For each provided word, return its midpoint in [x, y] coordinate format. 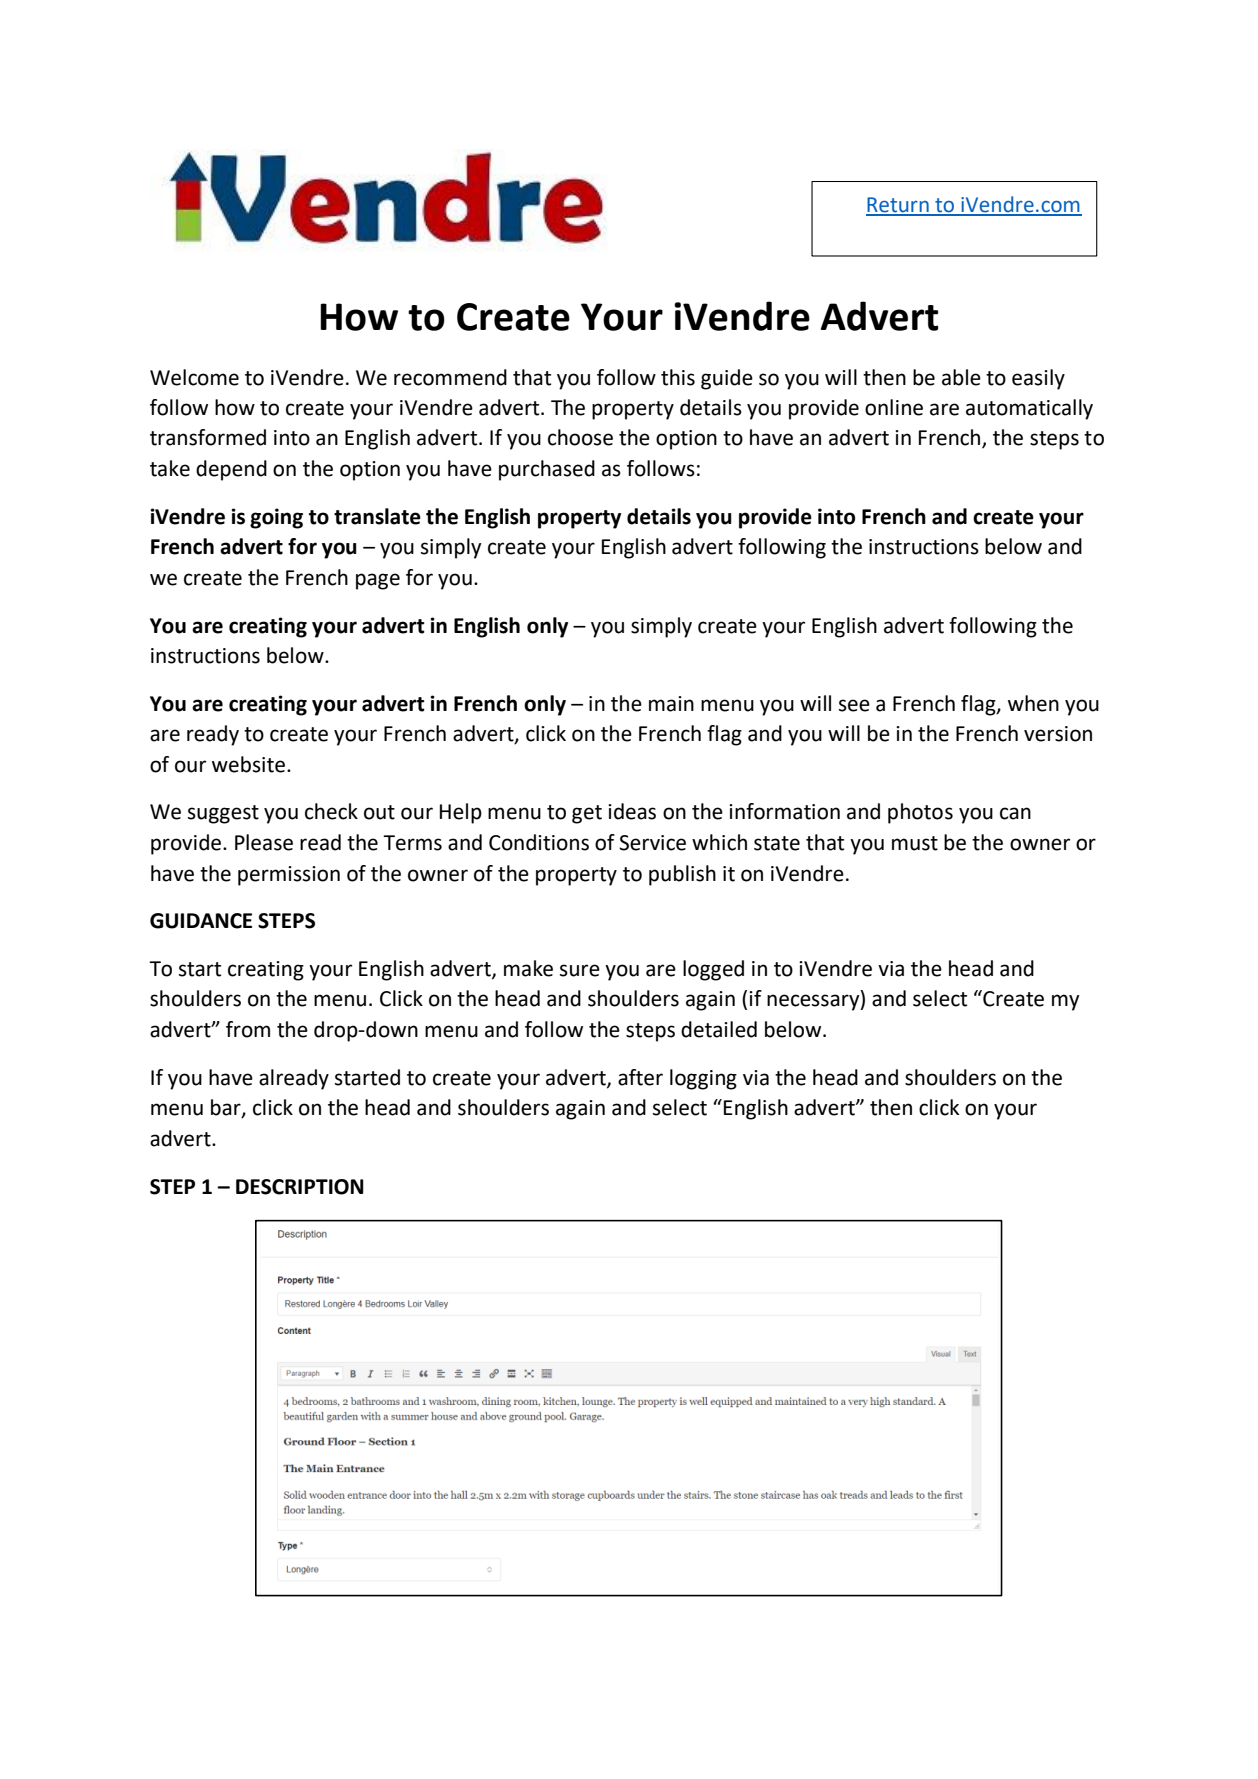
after [640, 1077]
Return [898, 206]
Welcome [194, 377]
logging [703, 1079]
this [678, 377]
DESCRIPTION [300, 1187]
